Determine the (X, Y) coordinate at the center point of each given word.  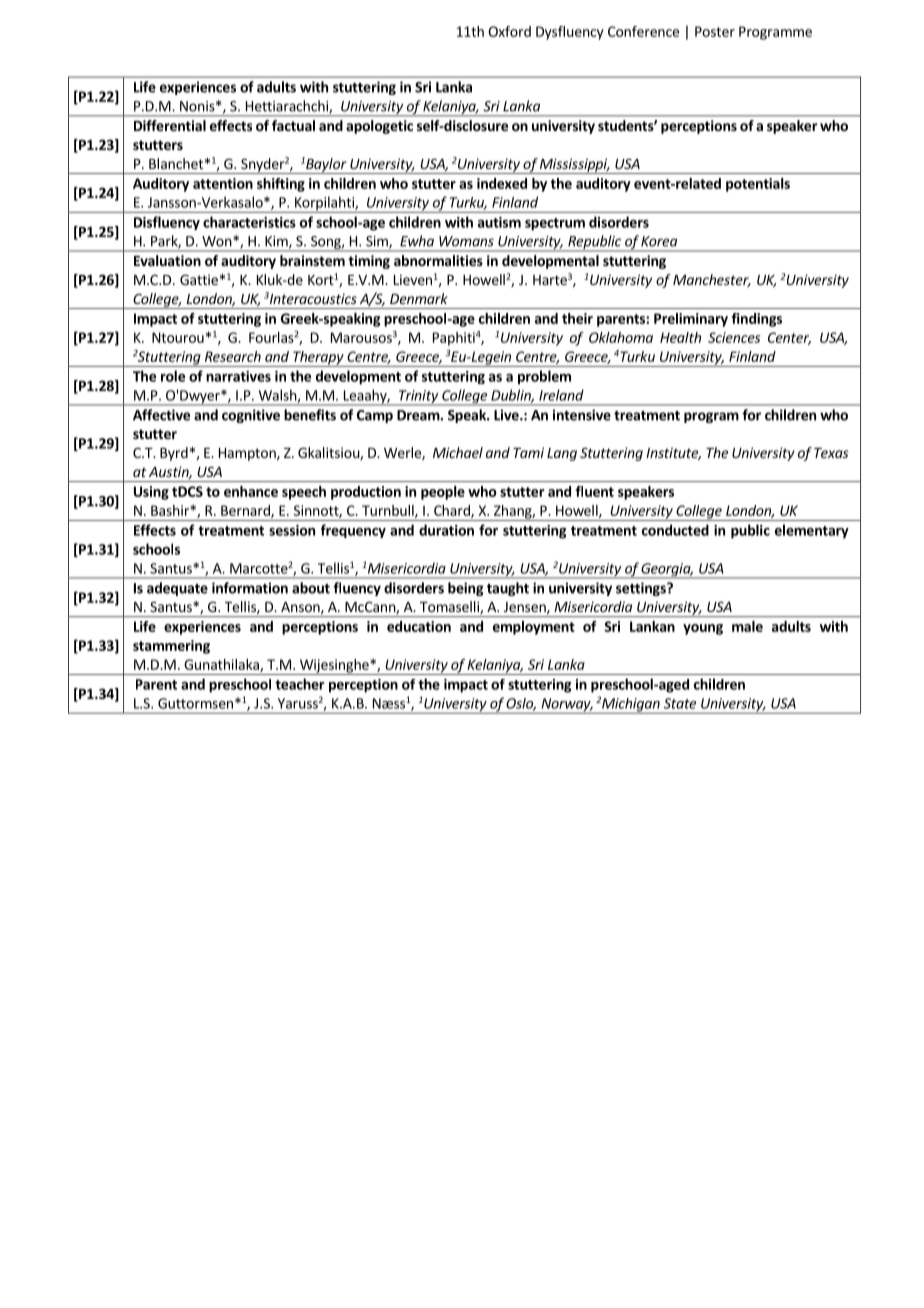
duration (446, 530)
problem (544, 377)
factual (293, 125)
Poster (715, 31)
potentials (758, 185)
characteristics (249, 222)
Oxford (509, 31)
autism (499, 222)
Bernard (246, 511)
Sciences (734, 337)
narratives (238, 376)
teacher (300, 684)
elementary (812, 531)
